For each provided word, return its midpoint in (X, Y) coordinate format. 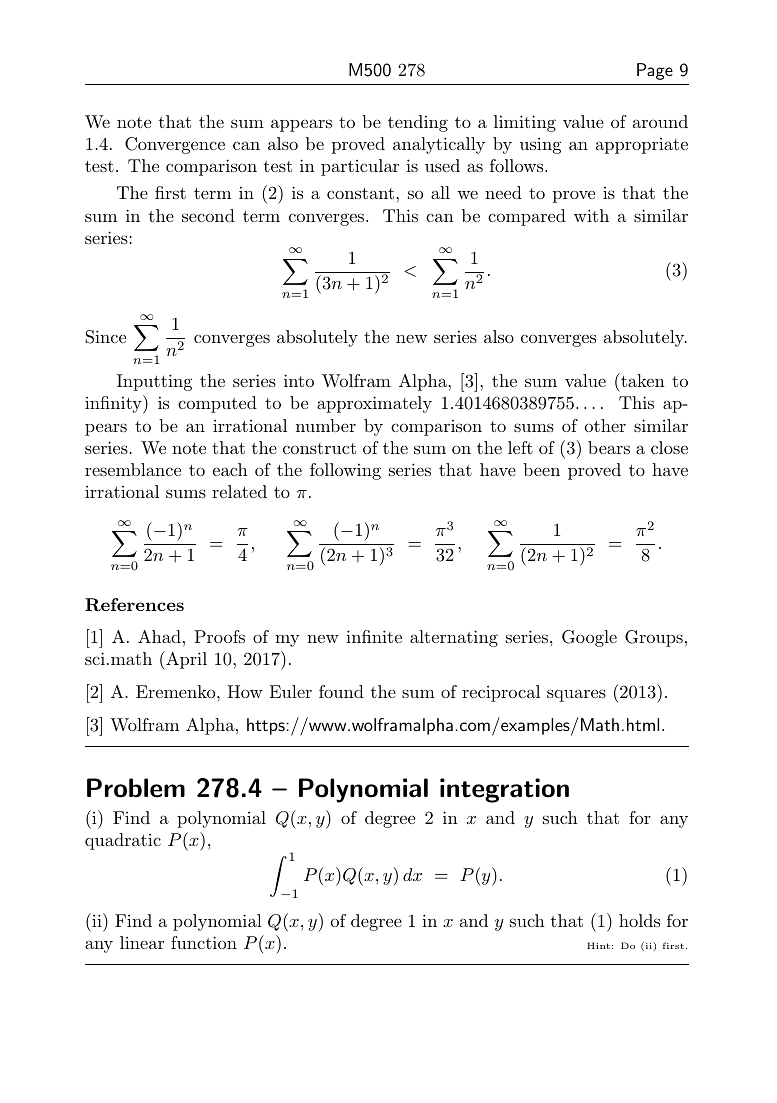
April (185, 660)
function (204, 942)
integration (504, 790)
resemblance (133, 469)
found (341, 691)
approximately (374, 404)
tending (418, 123)
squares (576, 695)
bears (609, 447)
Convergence (175, 145)
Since (105, 337)
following (345, 471)
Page (655, 71)
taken (641, 381)
